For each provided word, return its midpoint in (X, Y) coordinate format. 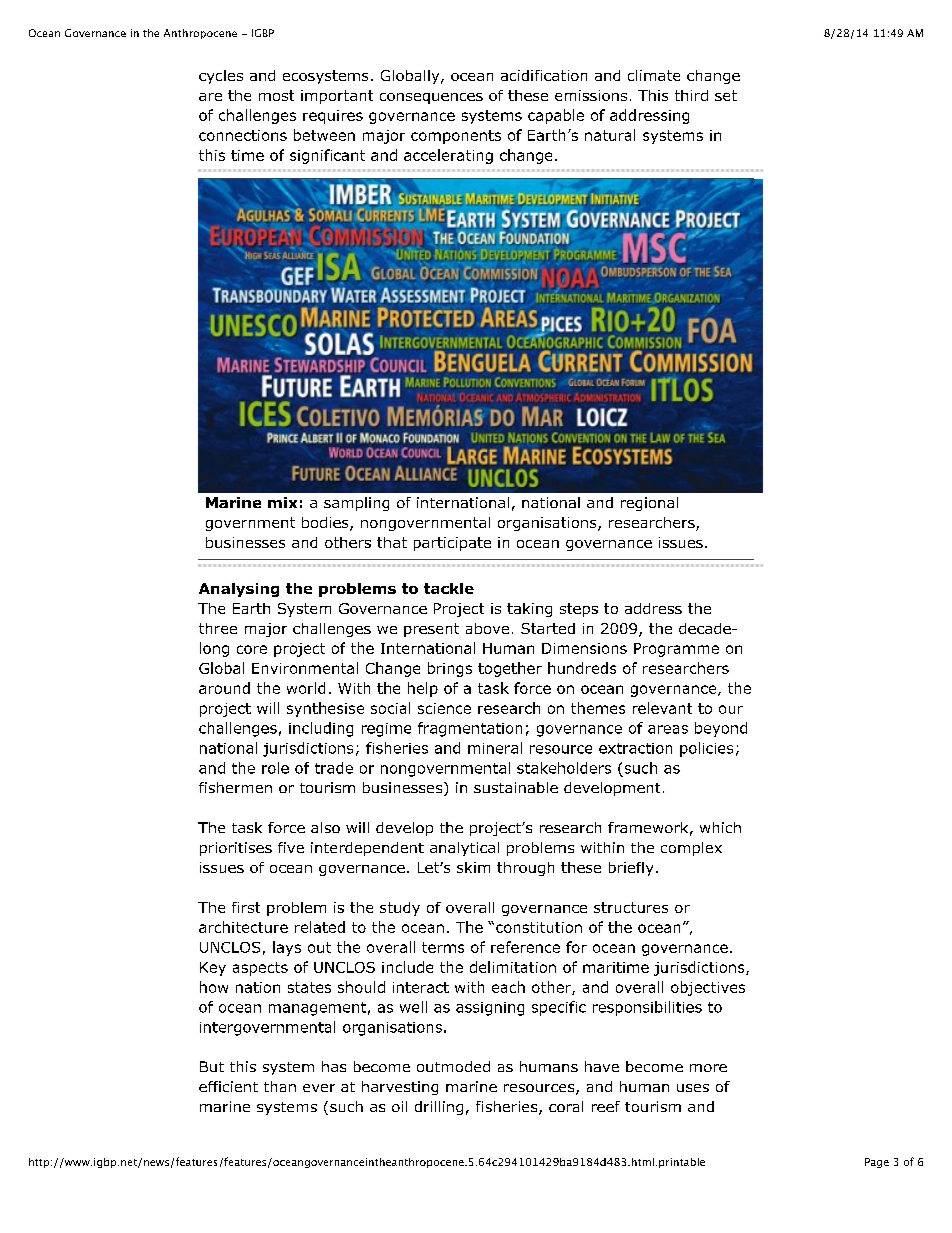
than (280, 1086)
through (525, 869)
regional (649, 504)
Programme (676, 650)
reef (606, 1106)
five (291, 847)
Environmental (305, 668)
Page (877, 1163)
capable (556, 116)
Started (548, 628)
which (720, 827)
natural (610, 135)
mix (282, 502)
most (276, 95)
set (726, 95)
